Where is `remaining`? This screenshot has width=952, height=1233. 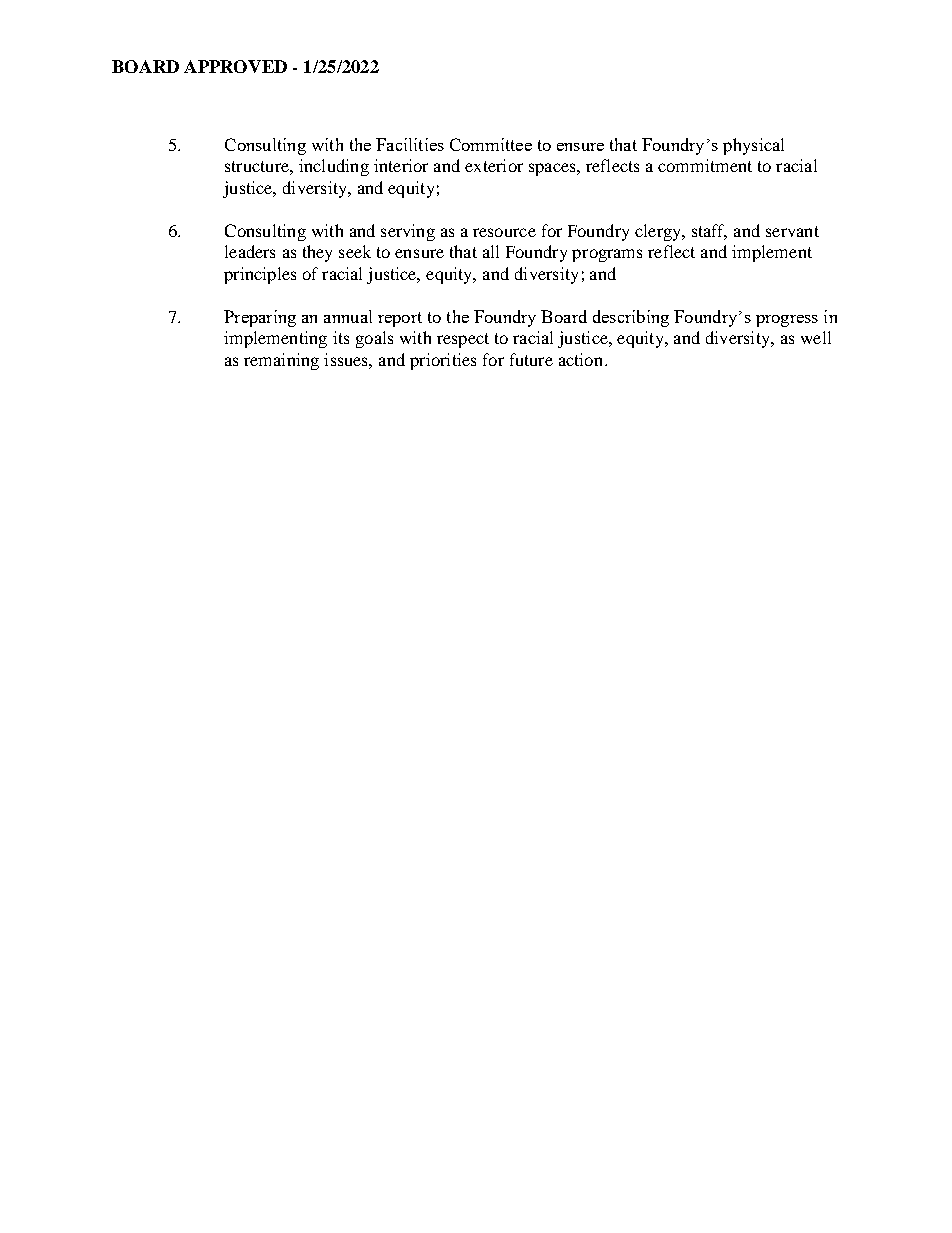 remaining is located at coordinates (281, 361).
